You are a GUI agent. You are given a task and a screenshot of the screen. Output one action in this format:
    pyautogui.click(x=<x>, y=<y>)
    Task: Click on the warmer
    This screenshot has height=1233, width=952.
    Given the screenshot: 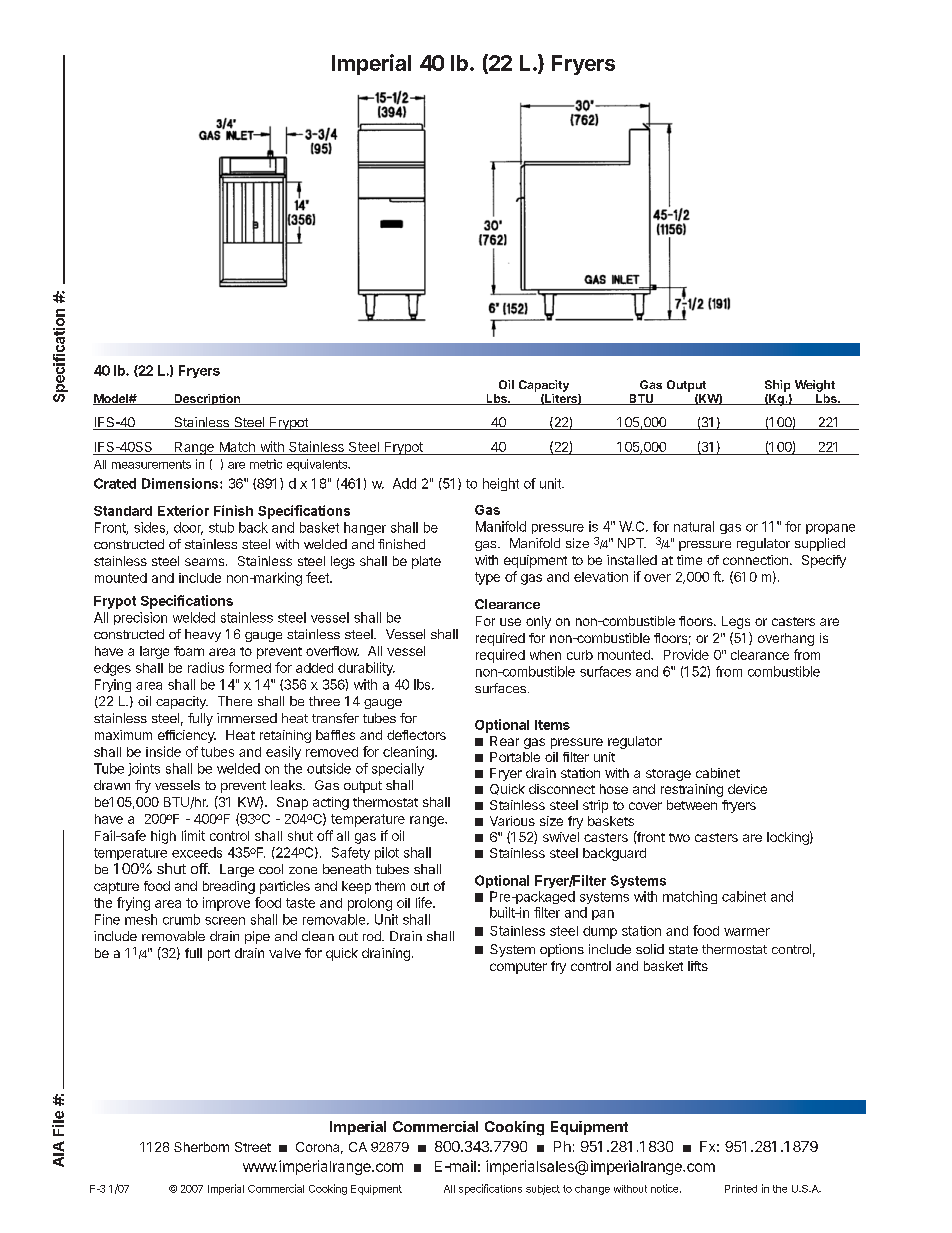 What is the action you would take?
    pyautogui.click(x=747, y=932)
